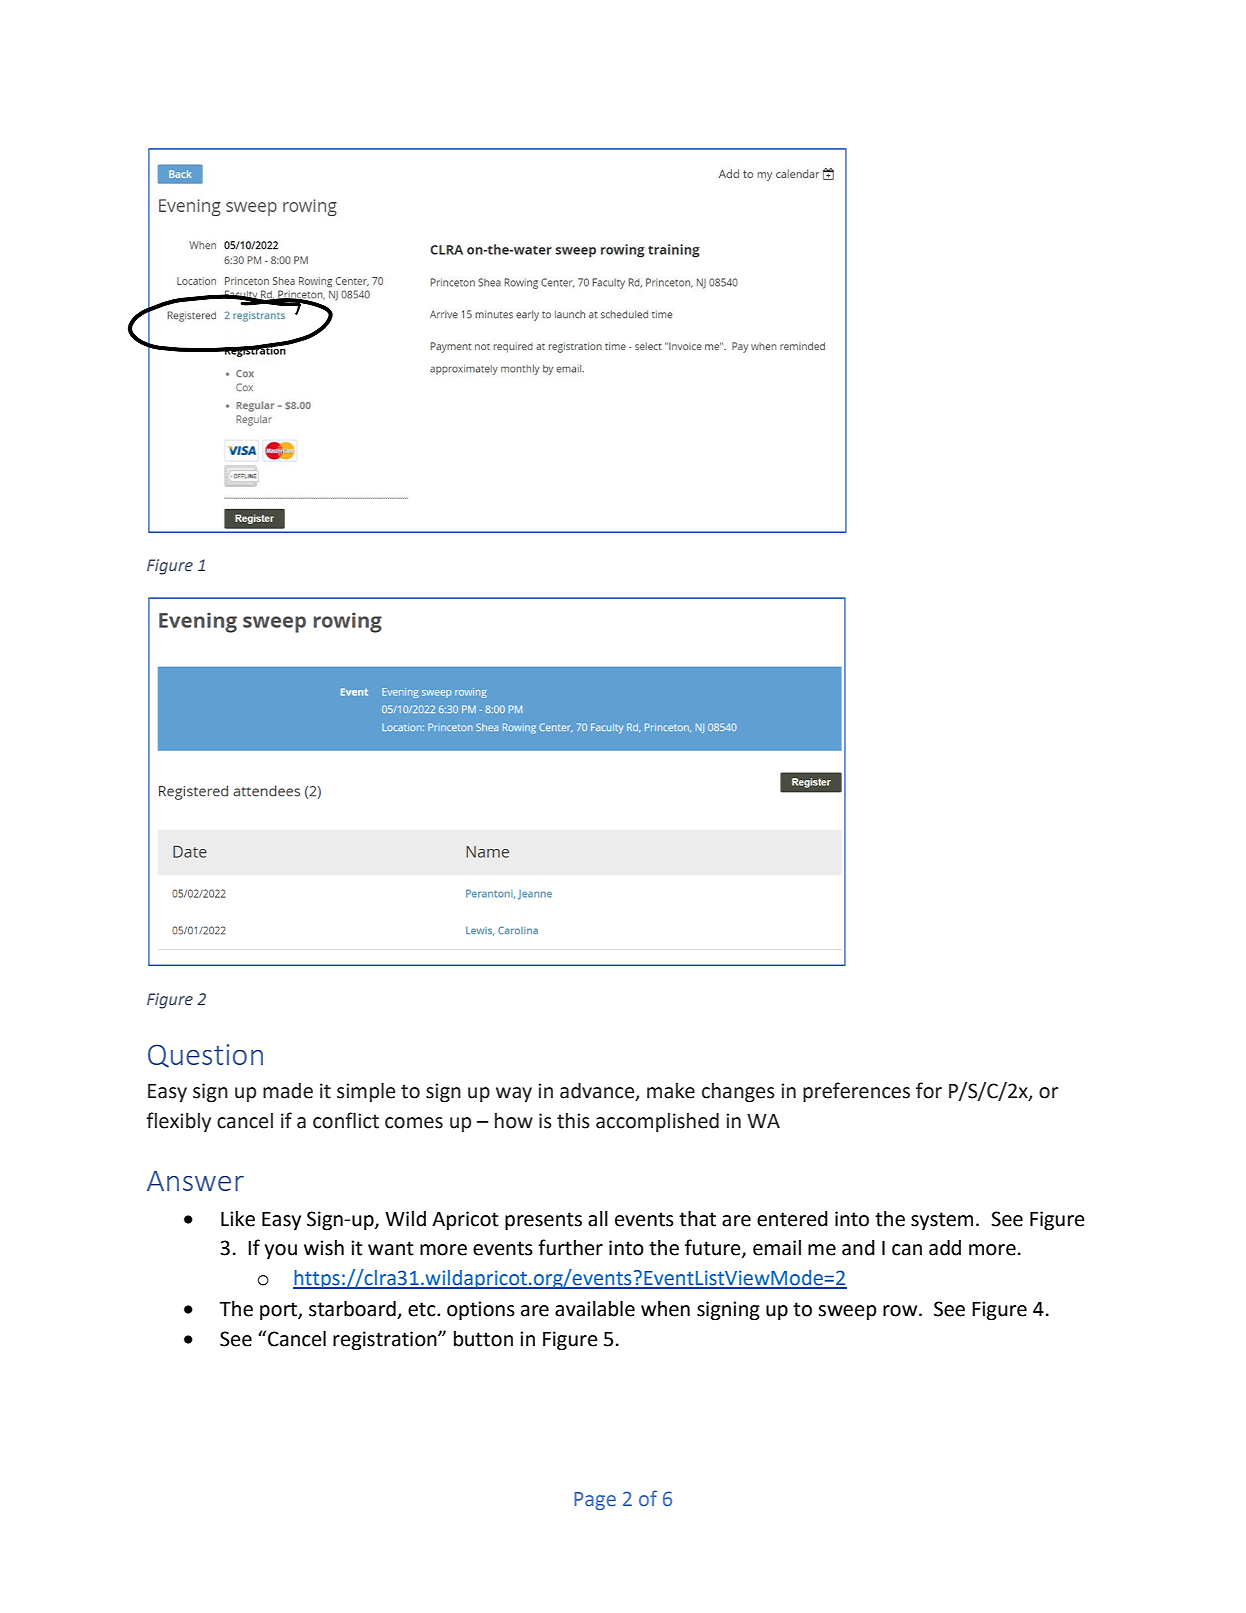 The height and width of the page is (1613, 1246). I want to click on and, so click(858, 1248).
